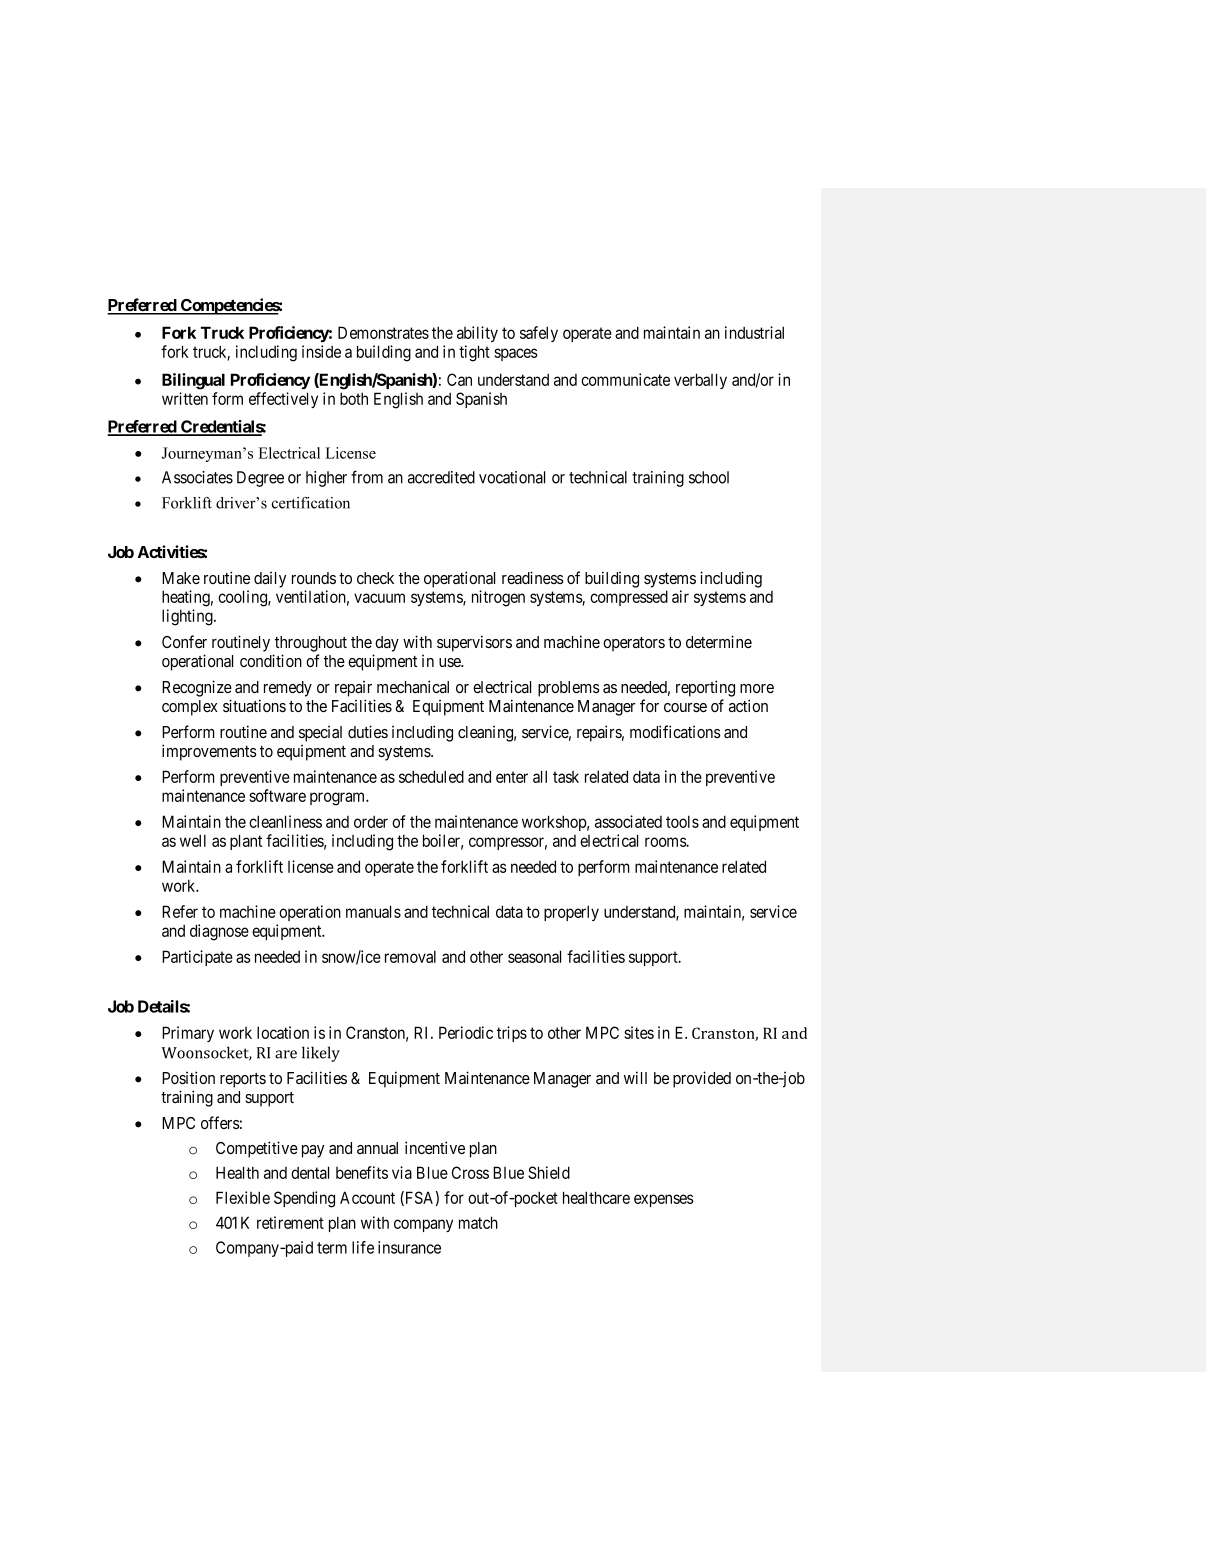 This screenshot has width=1207, height=1561. What do you see at coordinates (243, 1197) in the screenshot?
I see `Flexible` at bounding box center [243, 1197].
